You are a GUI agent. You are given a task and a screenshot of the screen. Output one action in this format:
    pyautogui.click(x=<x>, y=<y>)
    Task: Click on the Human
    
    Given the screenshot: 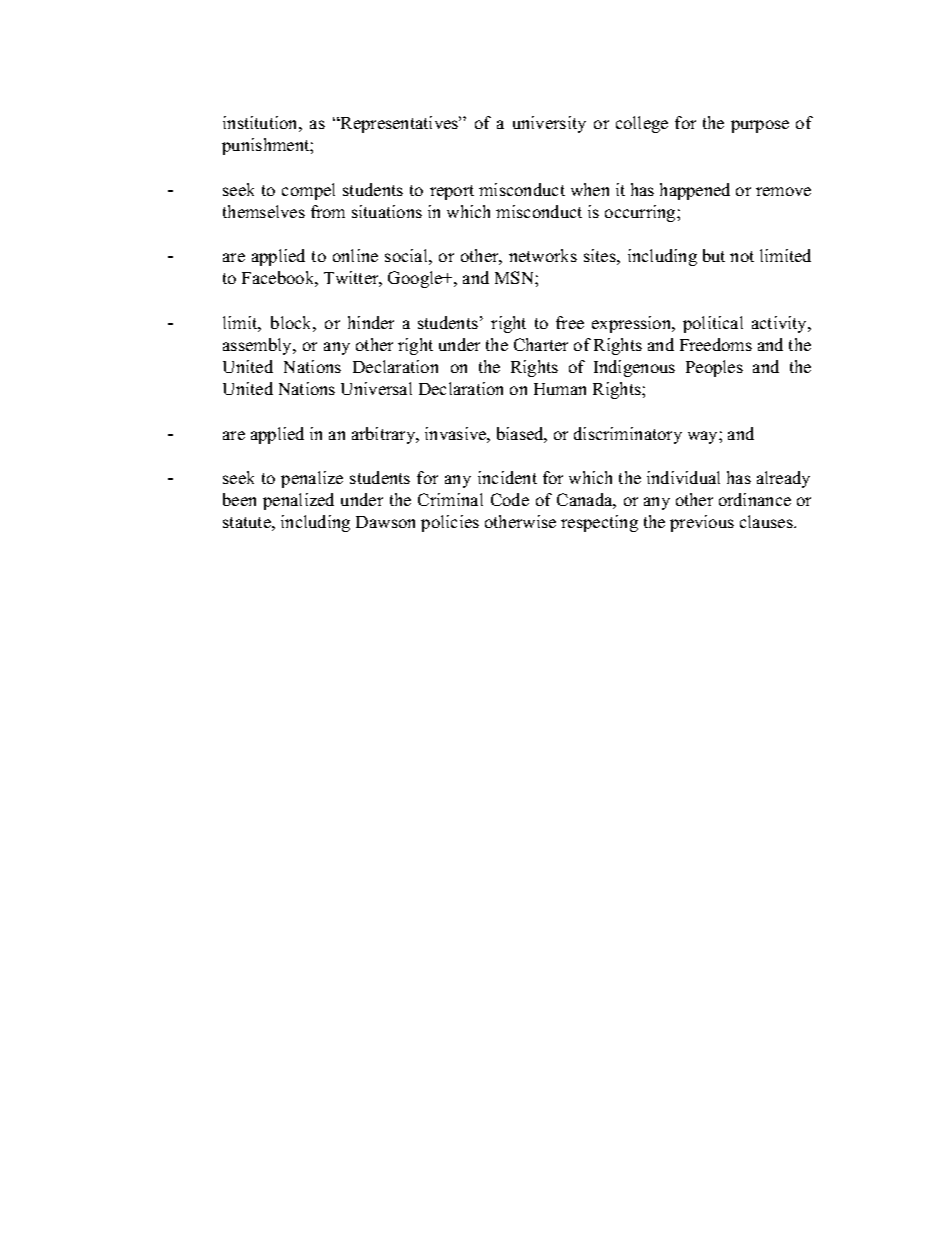 What is the action you would take?
    pyautogui.click(x=560, y=389)
